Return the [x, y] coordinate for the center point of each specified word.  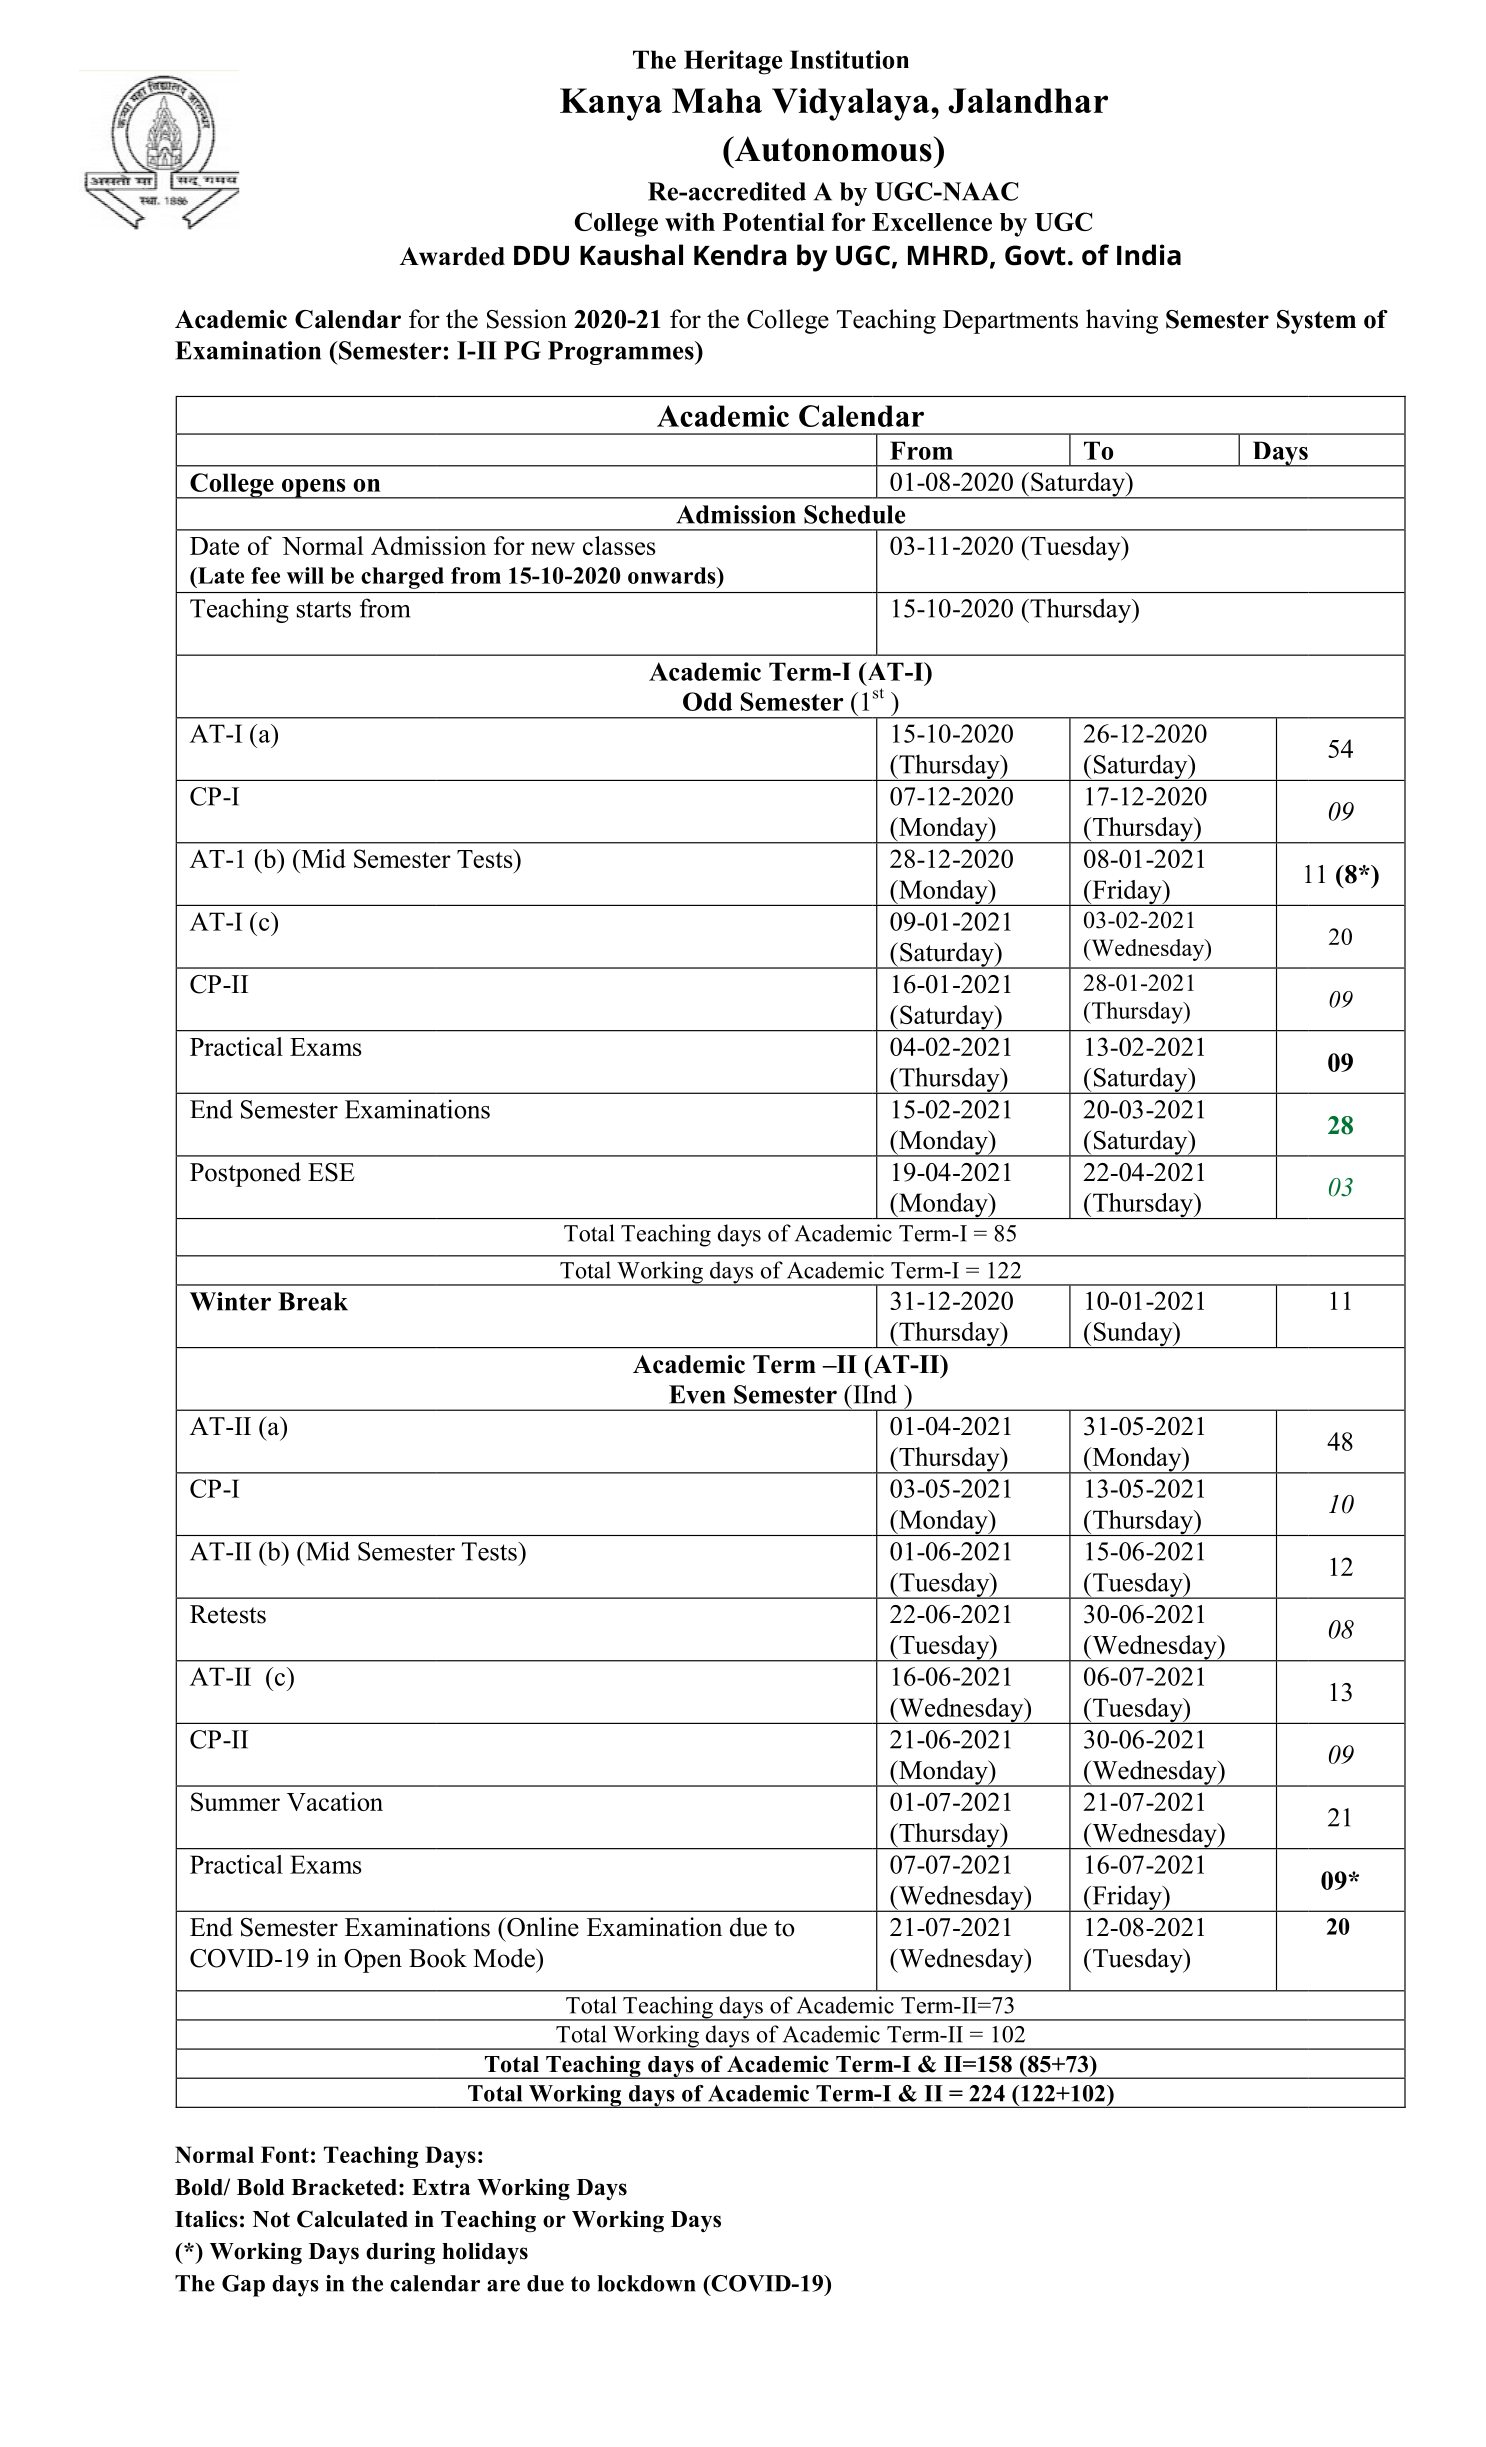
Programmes [622, 353]
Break [313, 1301]
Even [697, 1394]
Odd [707, 701]
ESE [331, 1172]
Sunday [1133, 1335]
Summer [235, 1801]
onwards [673, 575]
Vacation [335, 1801]
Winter [230, 1301]
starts [324, 609]
